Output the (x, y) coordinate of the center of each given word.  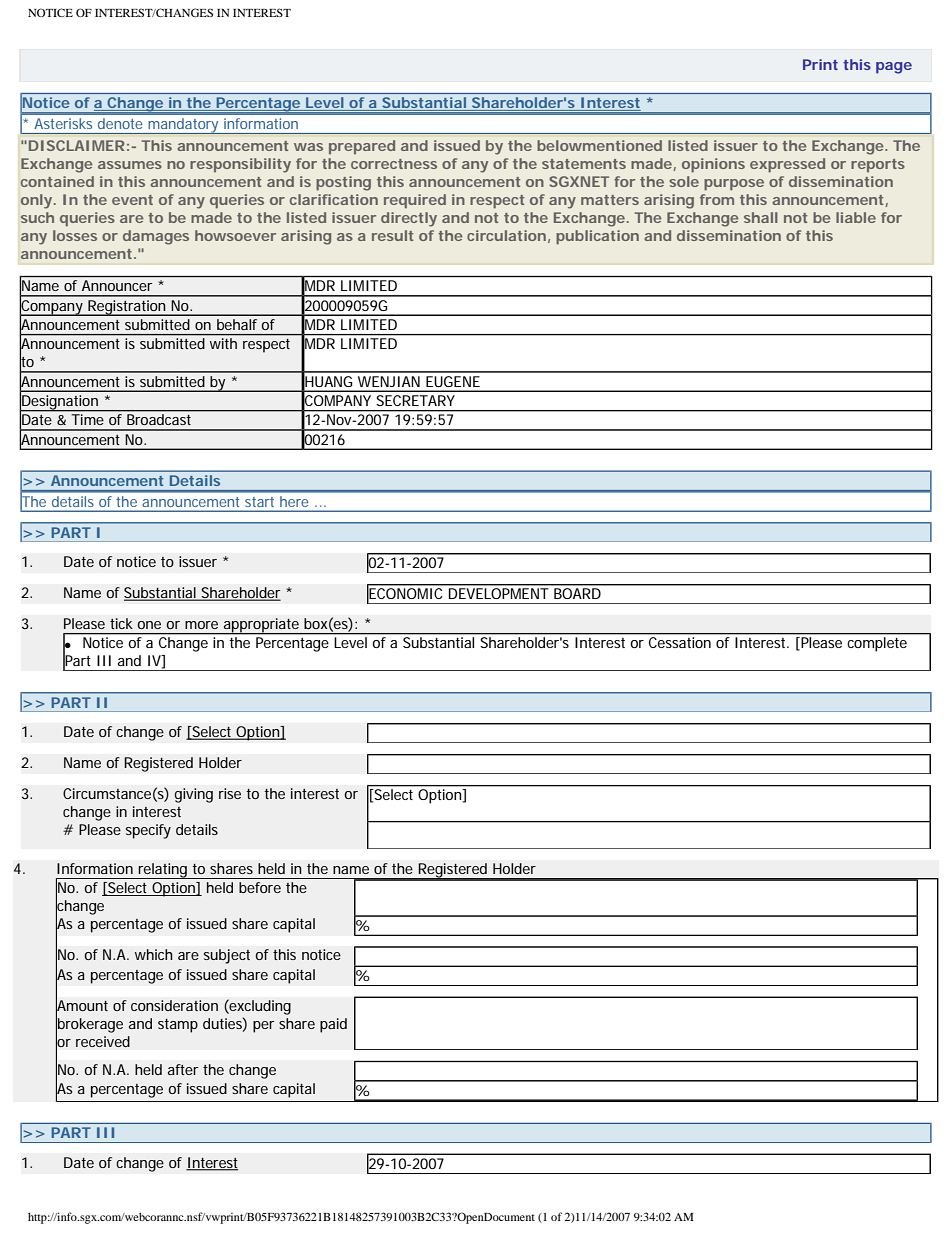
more (201, 625)
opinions (713, 165)
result (392, 235)
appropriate (260, 626)
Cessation (680, 642)
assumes (130, 165)
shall (761, 217)
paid (333, 1025)
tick (121, 623)
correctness (394, 164)
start (259, 502)
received (103, 1041)
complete (877, 644)
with (223, 343)
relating (162, 871)
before (260, 887)
